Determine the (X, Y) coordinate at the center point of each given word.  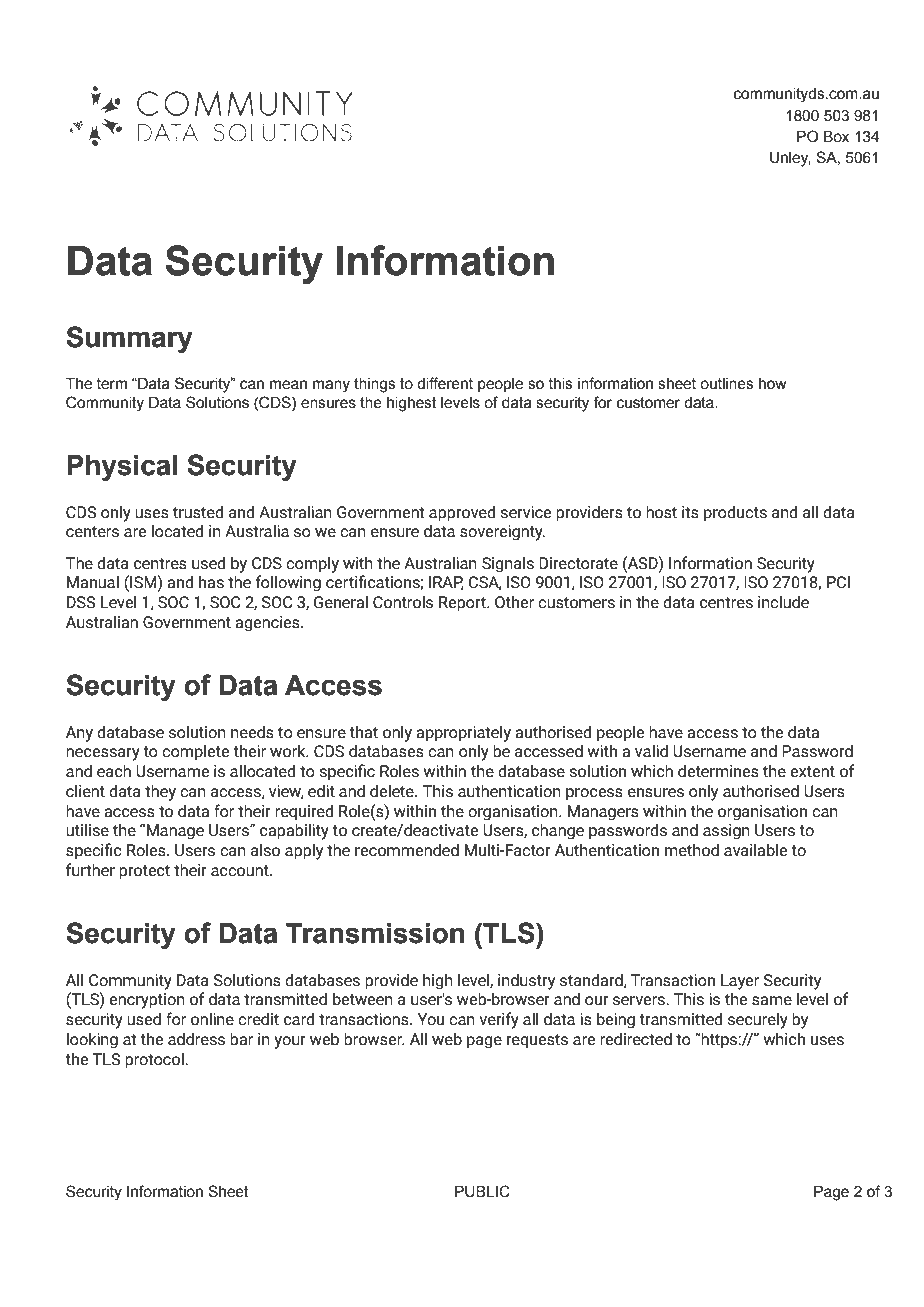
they (160, 792)
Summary (129, 339)
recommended (407, 850)
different (445, 383)
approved (462, 513)
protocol (155, 1060)
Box (836, 137)
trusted (198, 512)
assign (726, 832)
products (735, 513)
